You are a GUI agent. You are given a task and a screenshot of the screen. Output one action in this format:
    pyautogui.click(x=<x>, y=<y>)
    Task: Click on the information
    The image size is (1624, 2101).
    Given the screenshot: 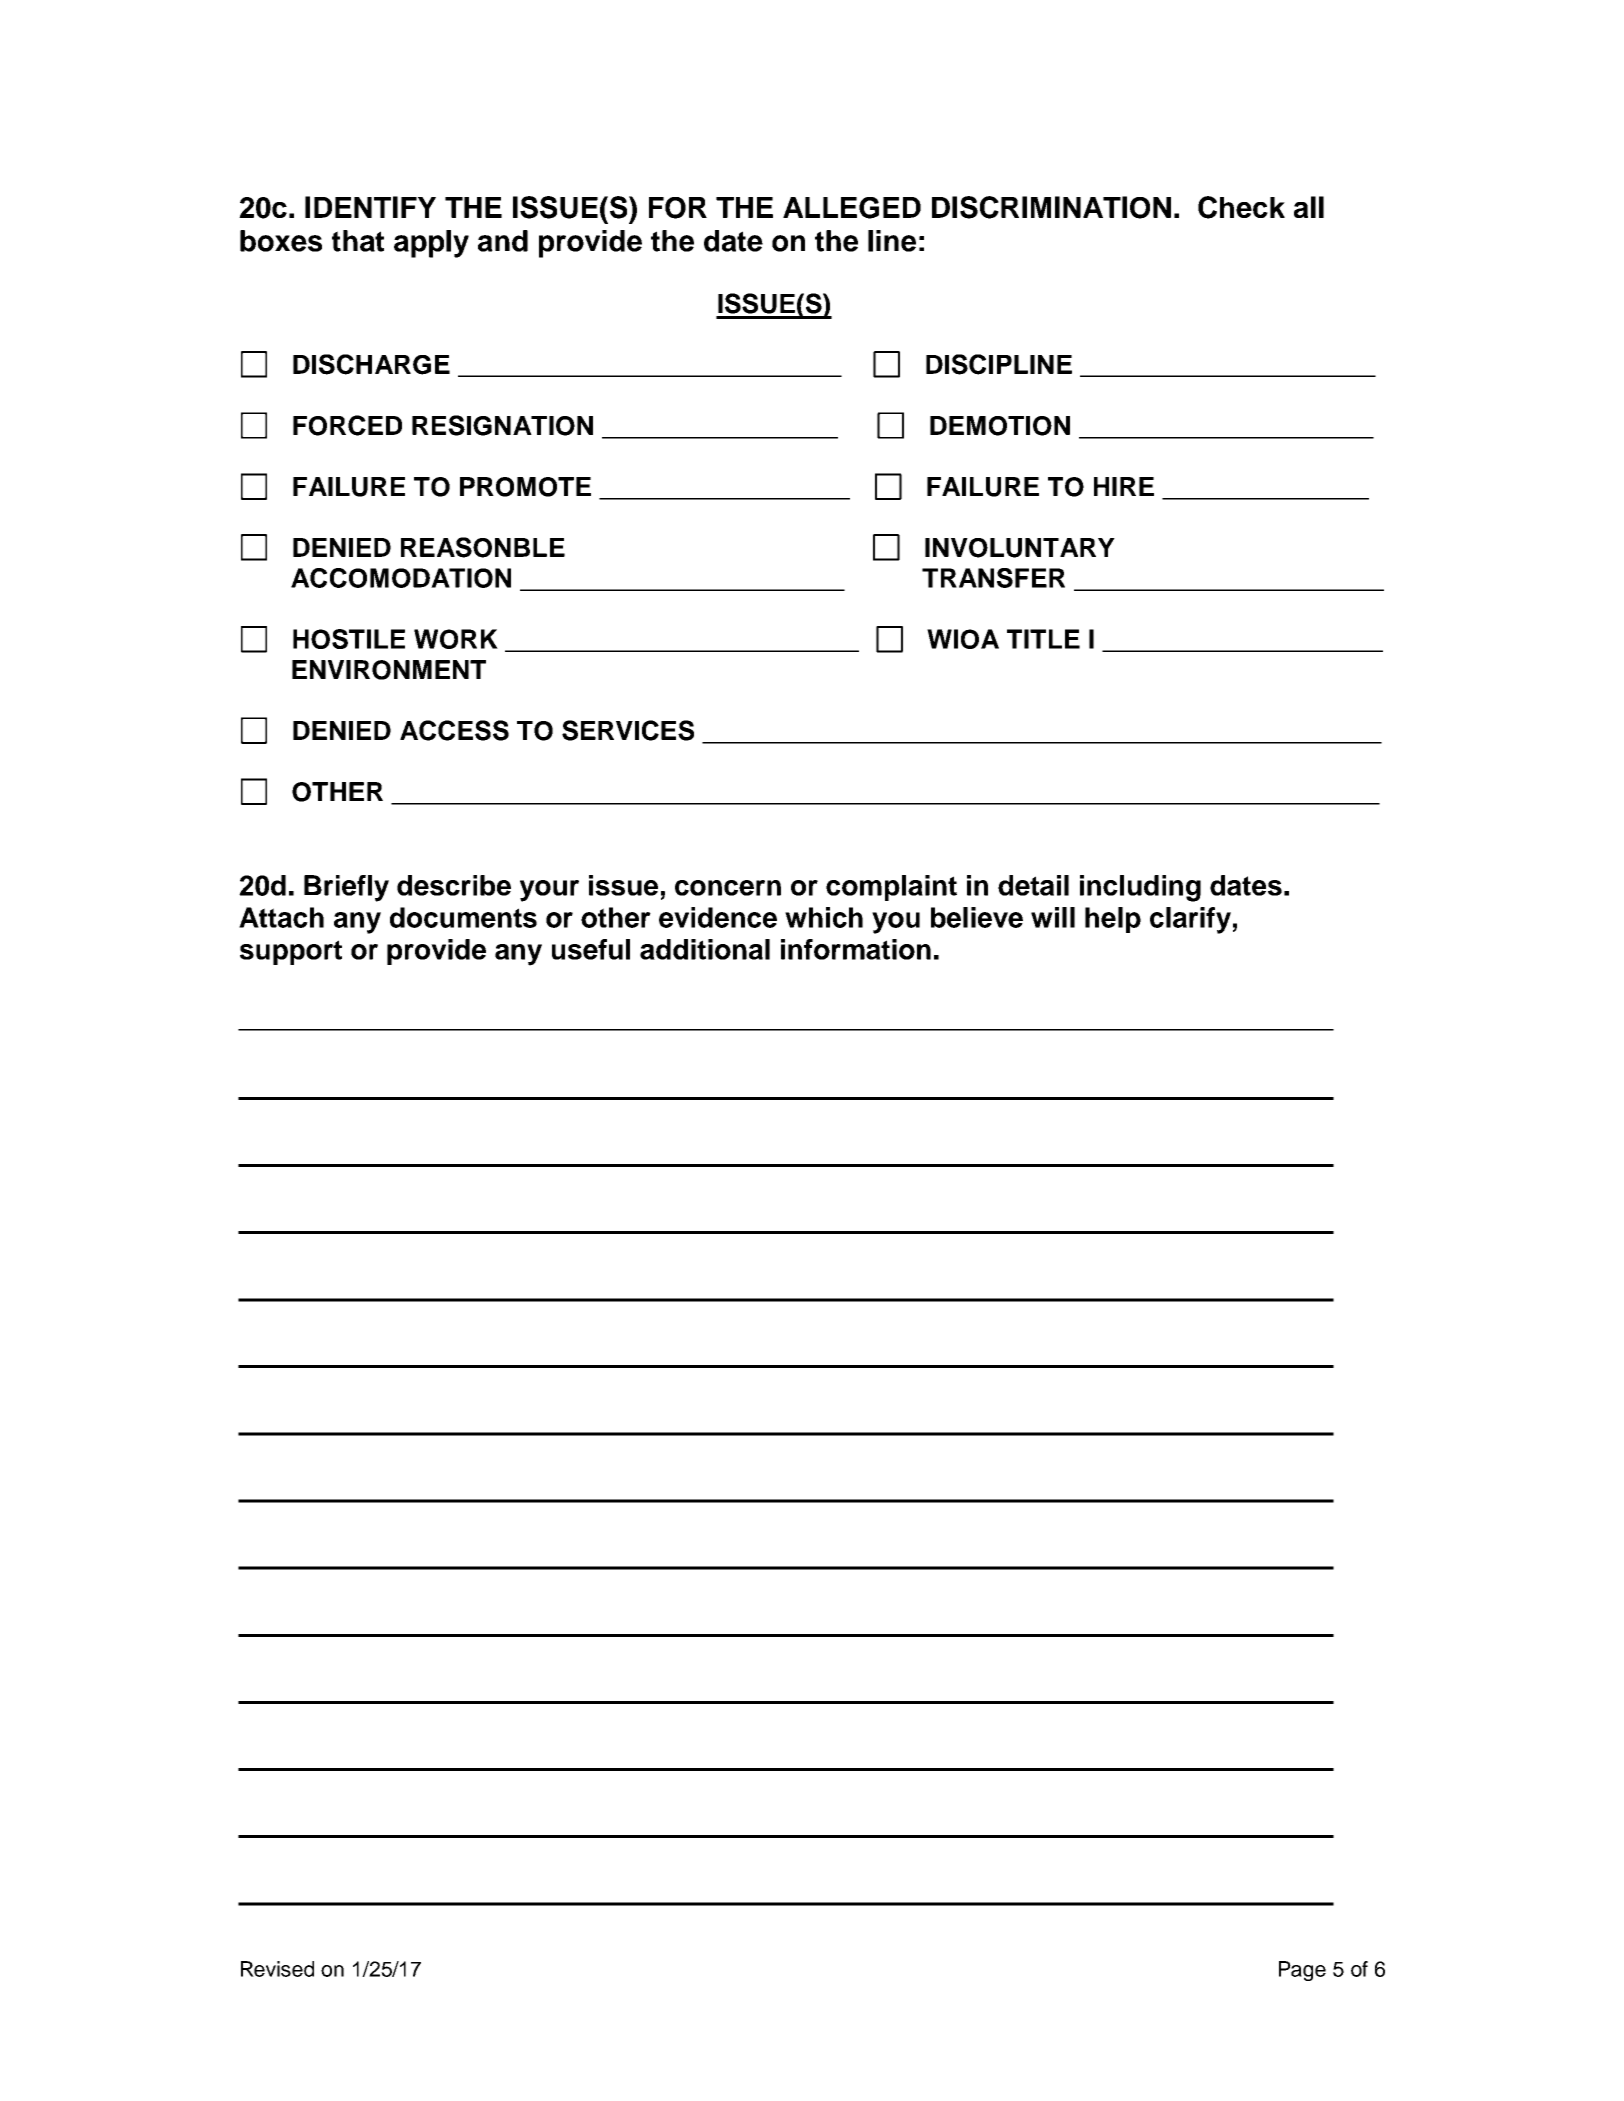 What is the action you would take?
    pyautogui.click(x=856, y=949)
